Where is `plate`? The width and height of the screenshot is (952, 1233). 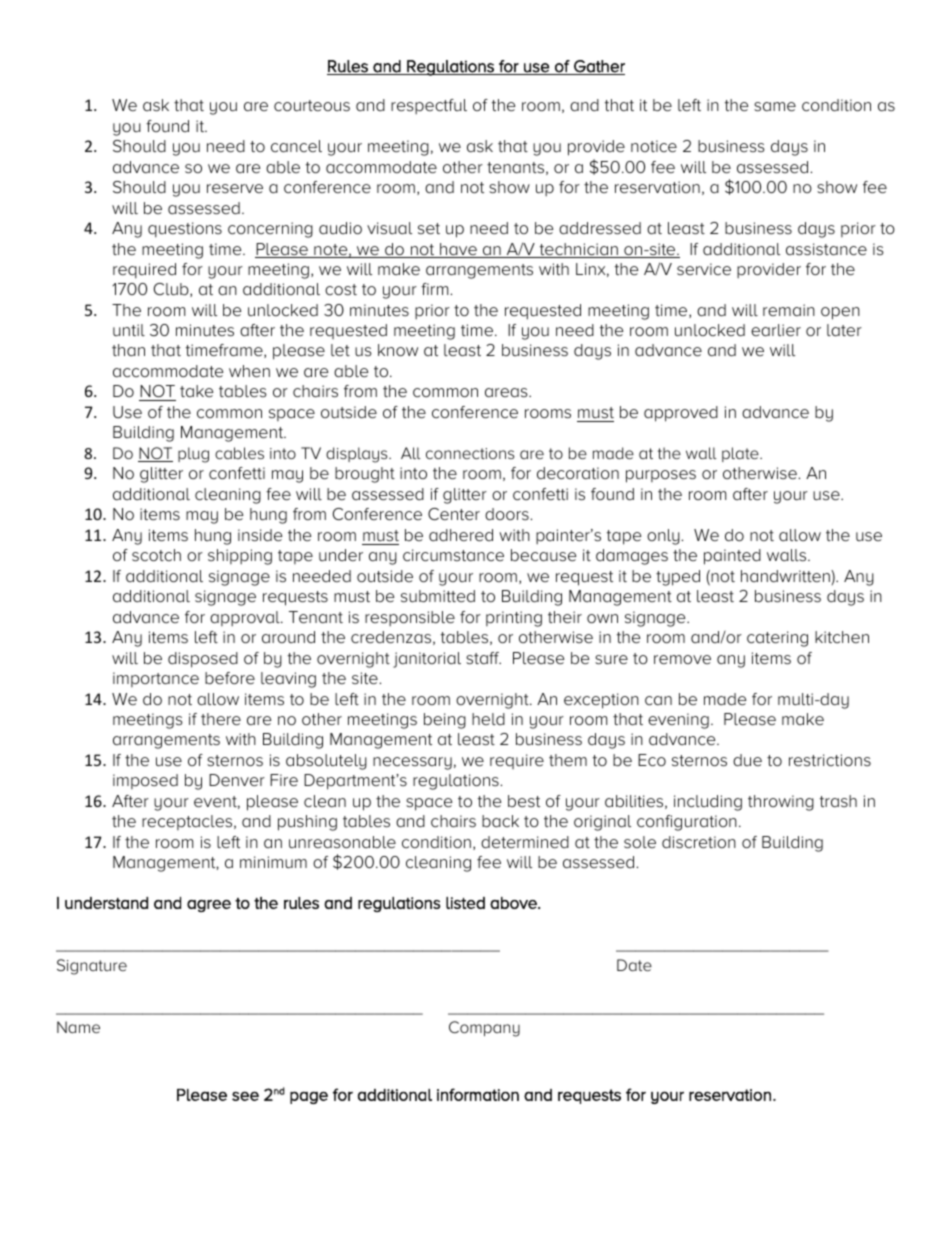
plate is located at coordinates (741, 454).
